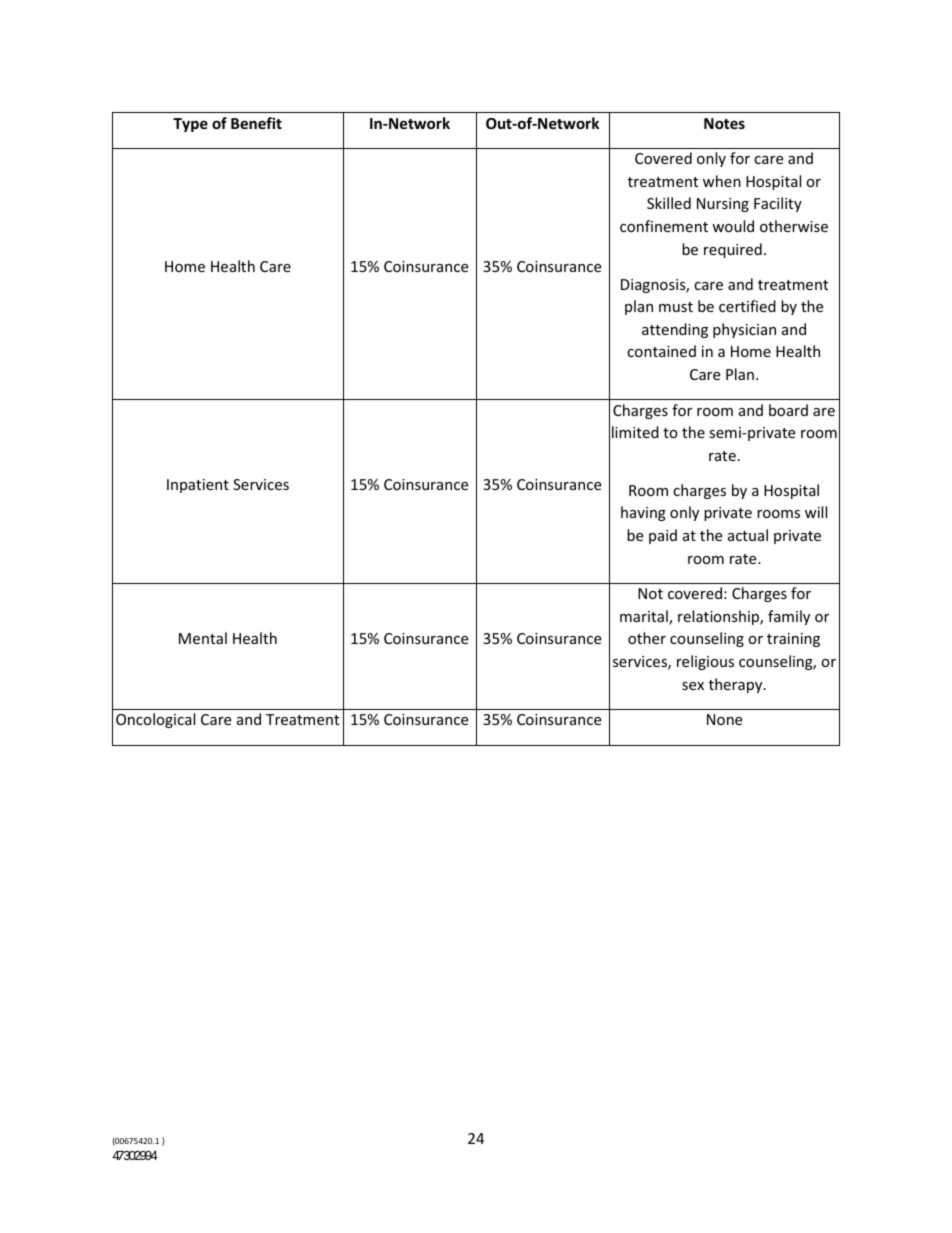 The height and width of the document is (1233, 952). I want to click on limited, so click(635, 432).
